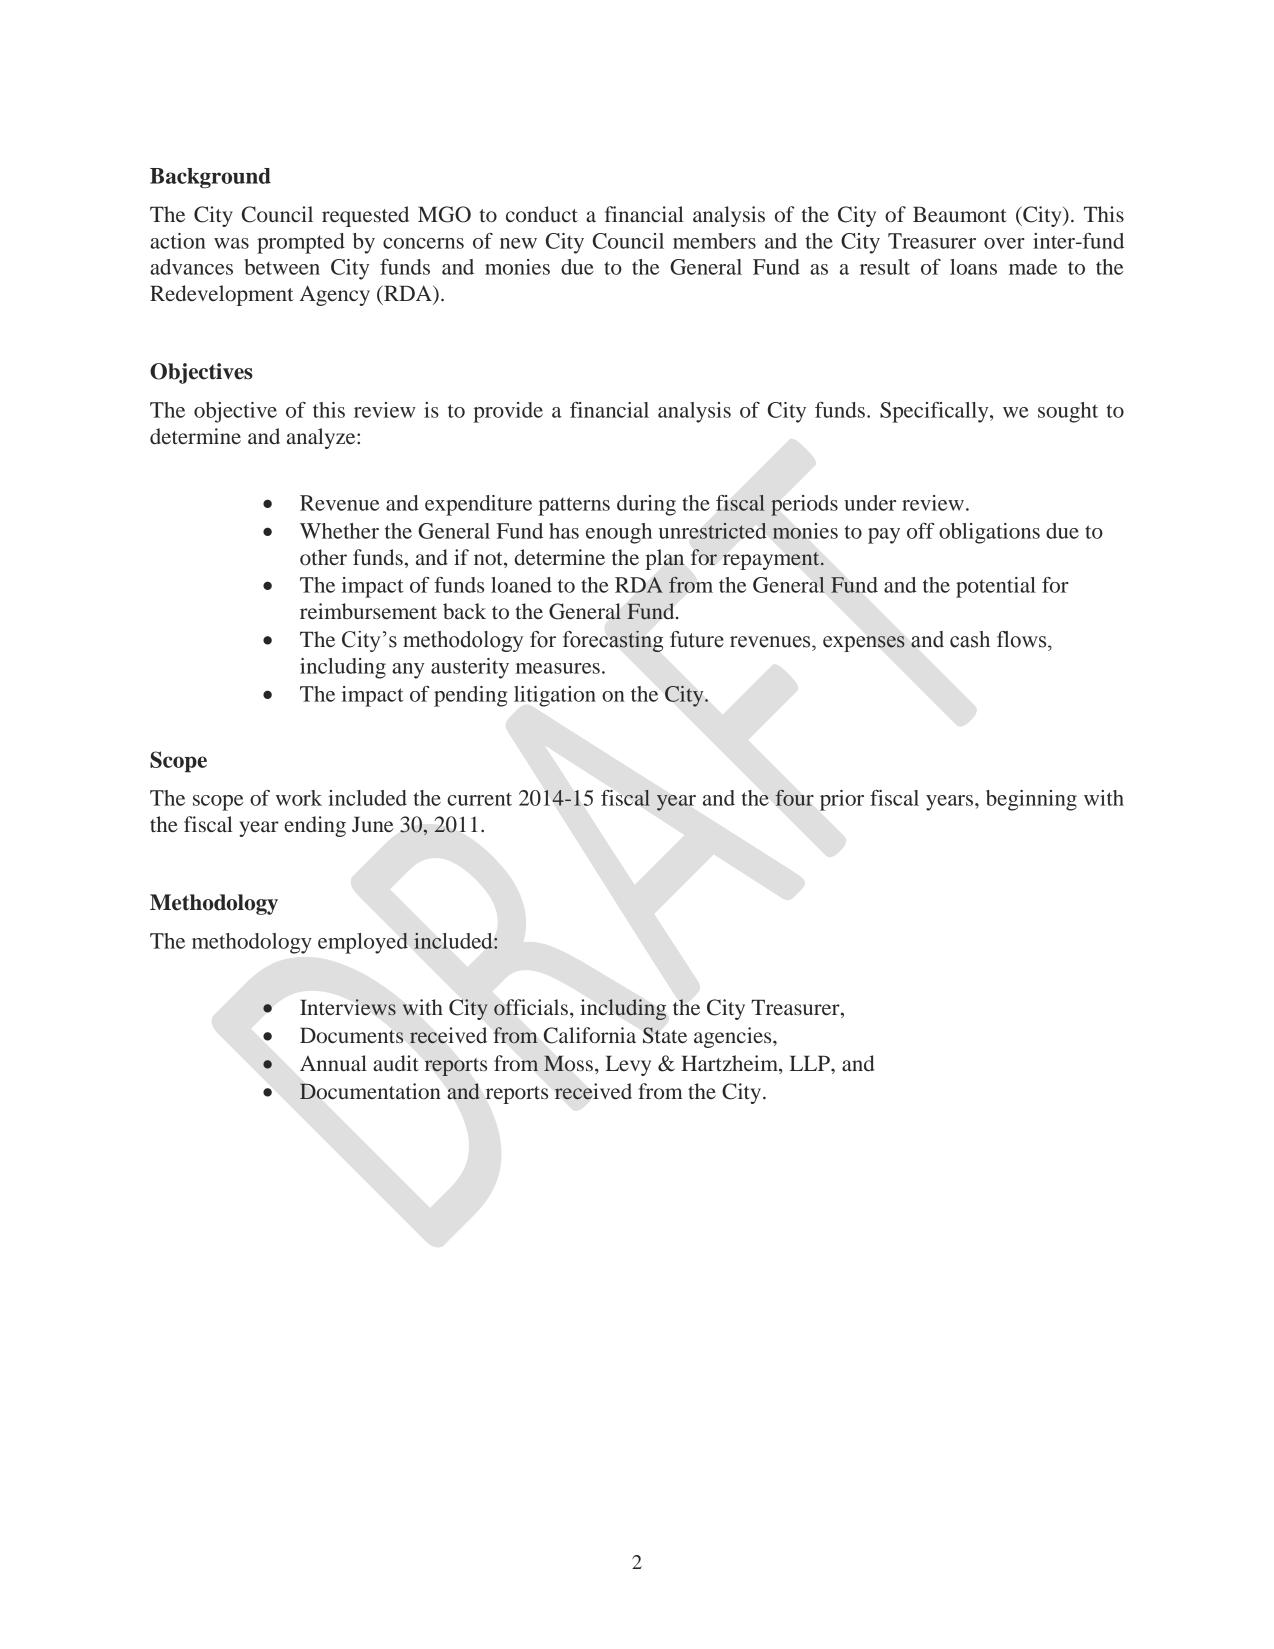 This page has width=1274, height=1649. Describe the element at coordinates (372, 824) in the page. I see `June` at that location.
